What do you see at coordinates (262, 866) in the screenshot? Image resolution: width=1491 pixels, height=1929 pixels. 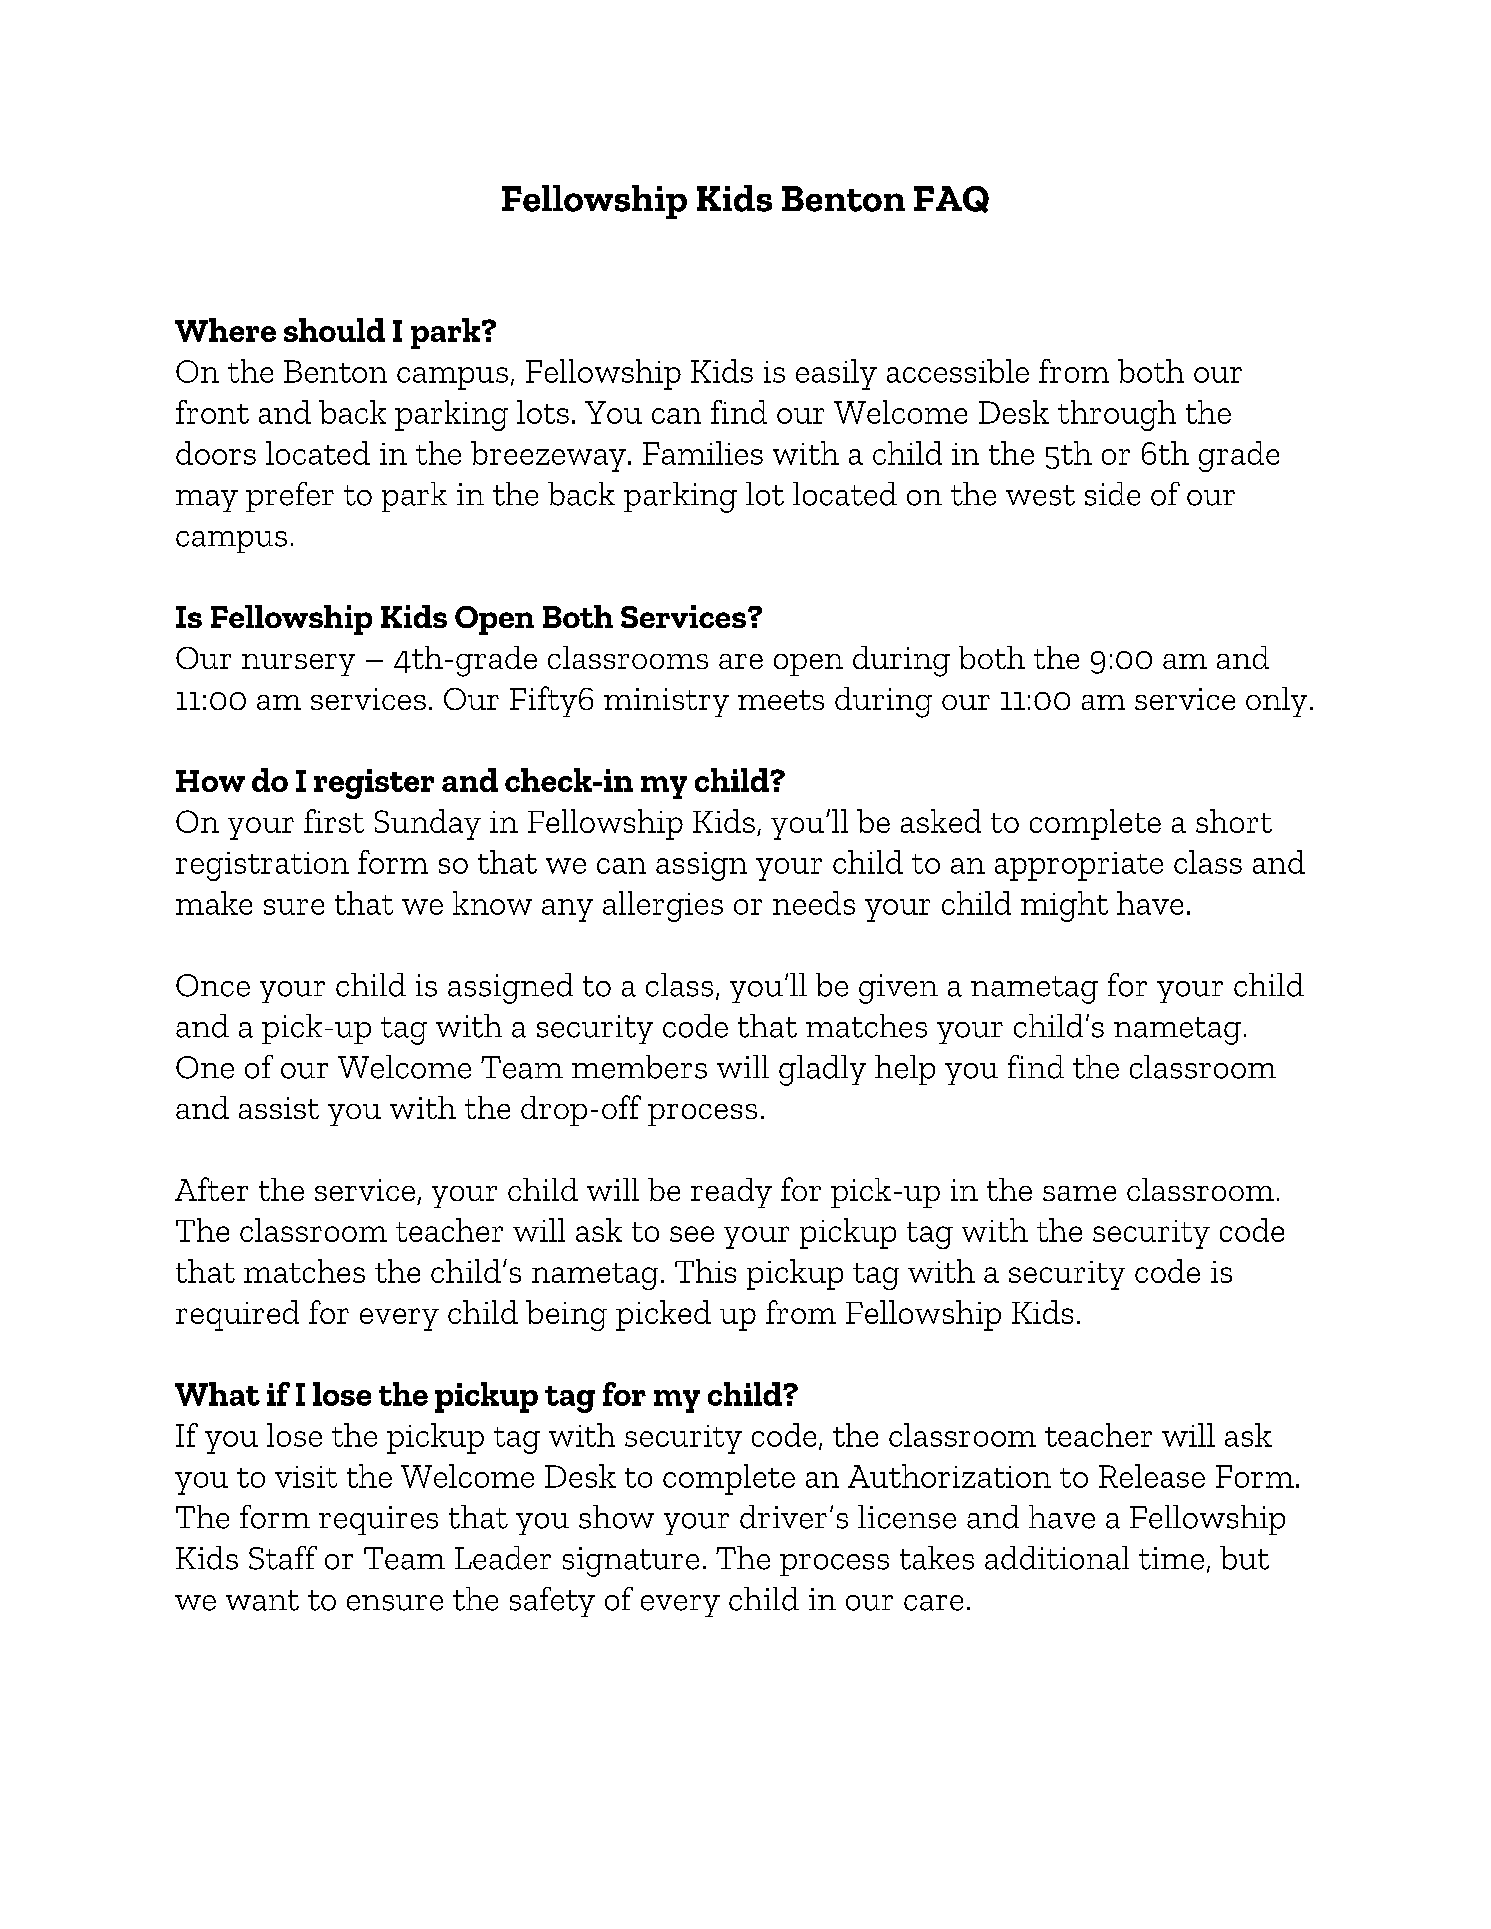 I see `registration` at bounding box center [262, 866].
